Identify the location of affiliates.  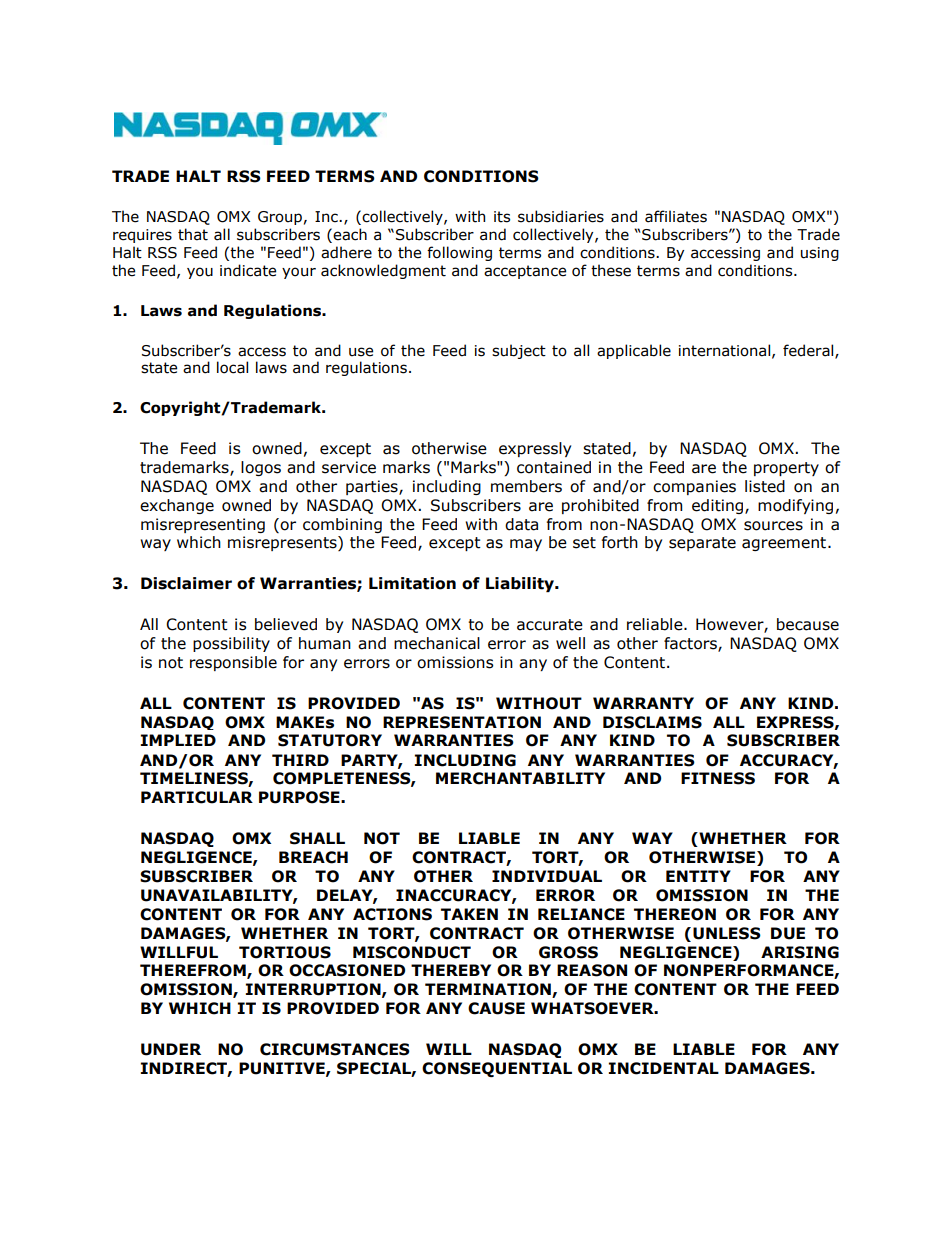
(676, 216).
